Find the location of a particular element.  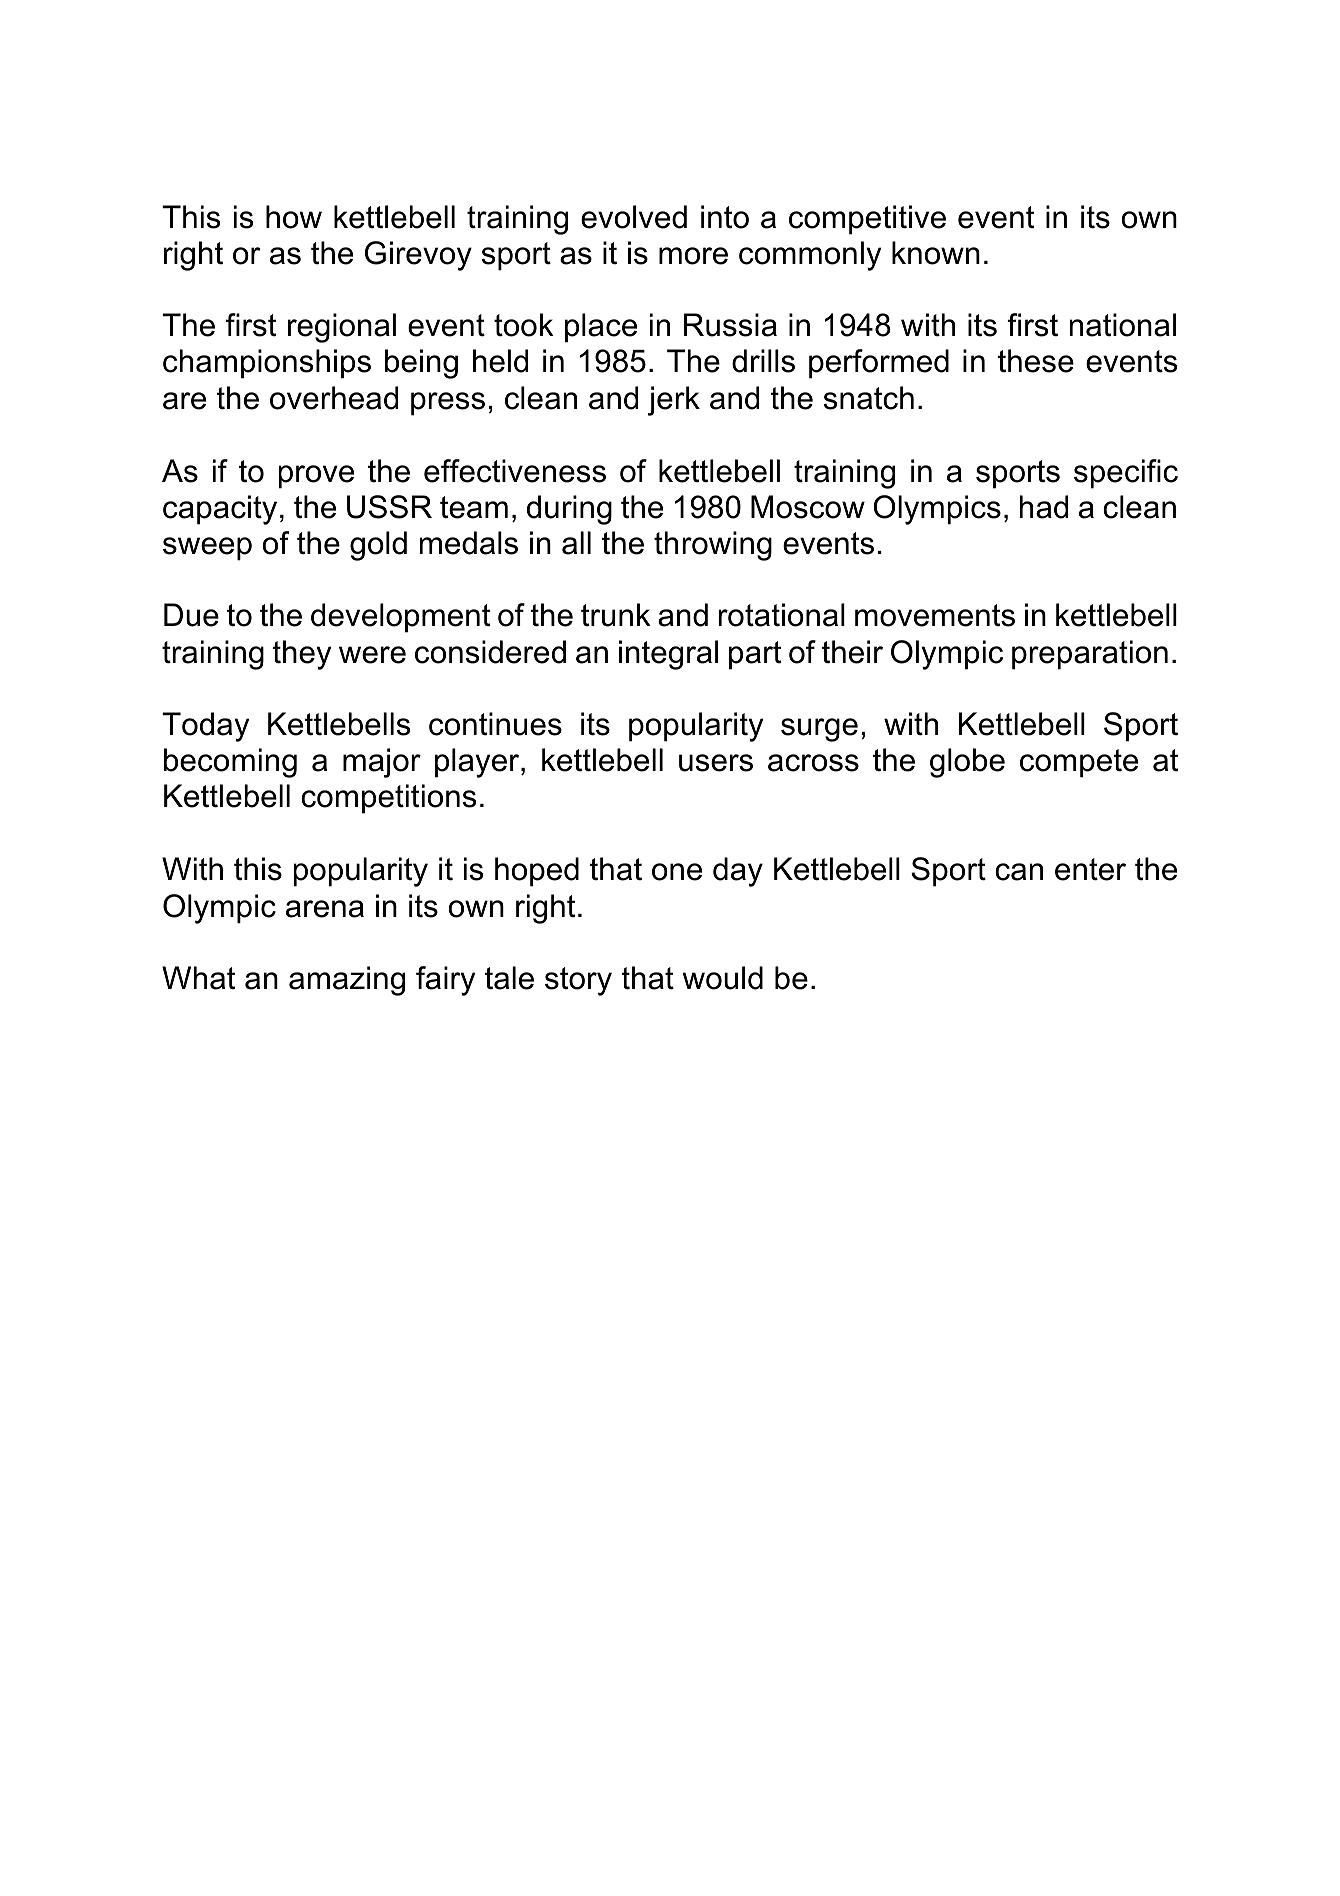

can is located at coordinates (1019, 872).
